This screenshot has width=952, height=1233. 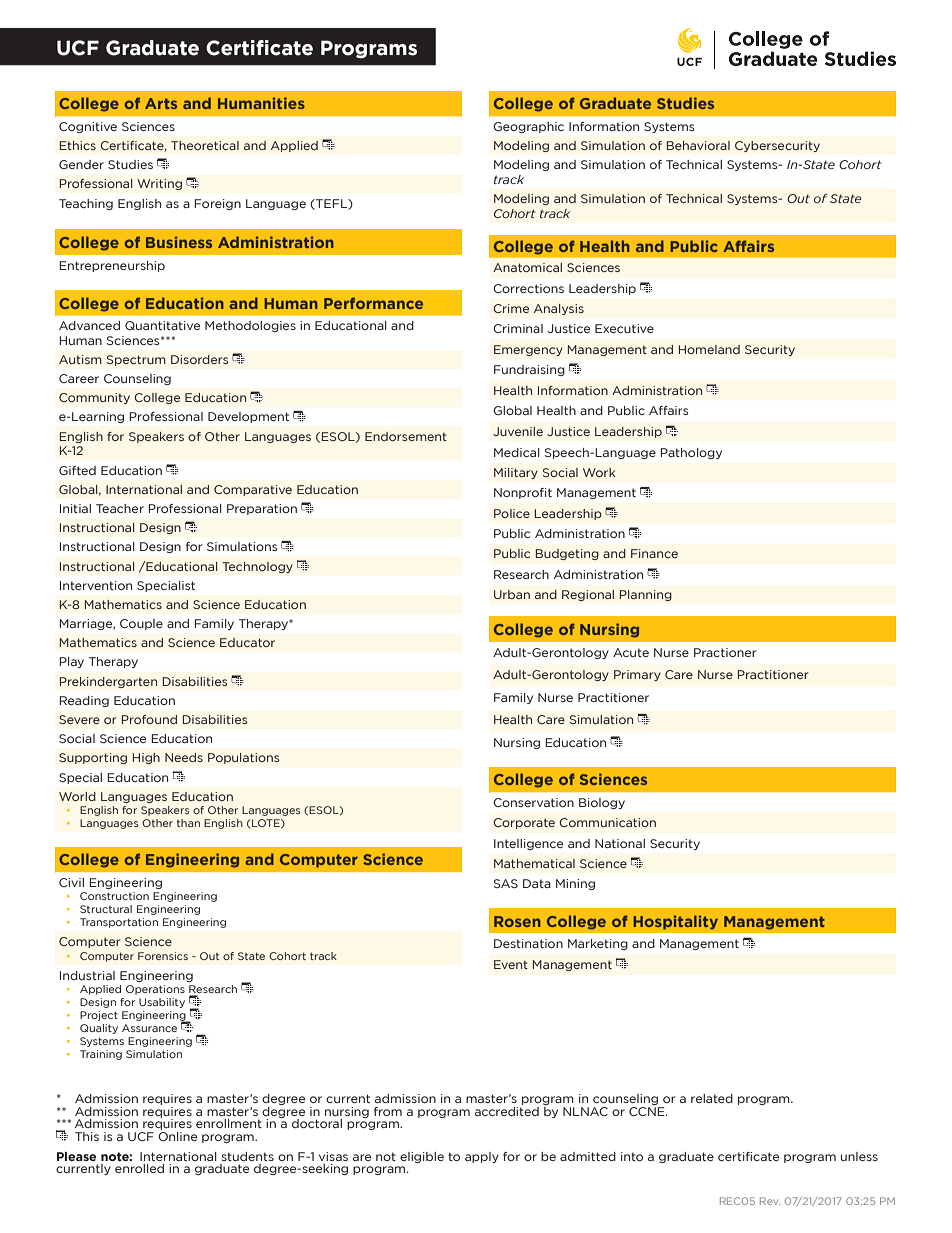 What do you see at coordinates (698, 145) in the screenshot?
I see `Behavioral` at bounding box center [698, 145].
